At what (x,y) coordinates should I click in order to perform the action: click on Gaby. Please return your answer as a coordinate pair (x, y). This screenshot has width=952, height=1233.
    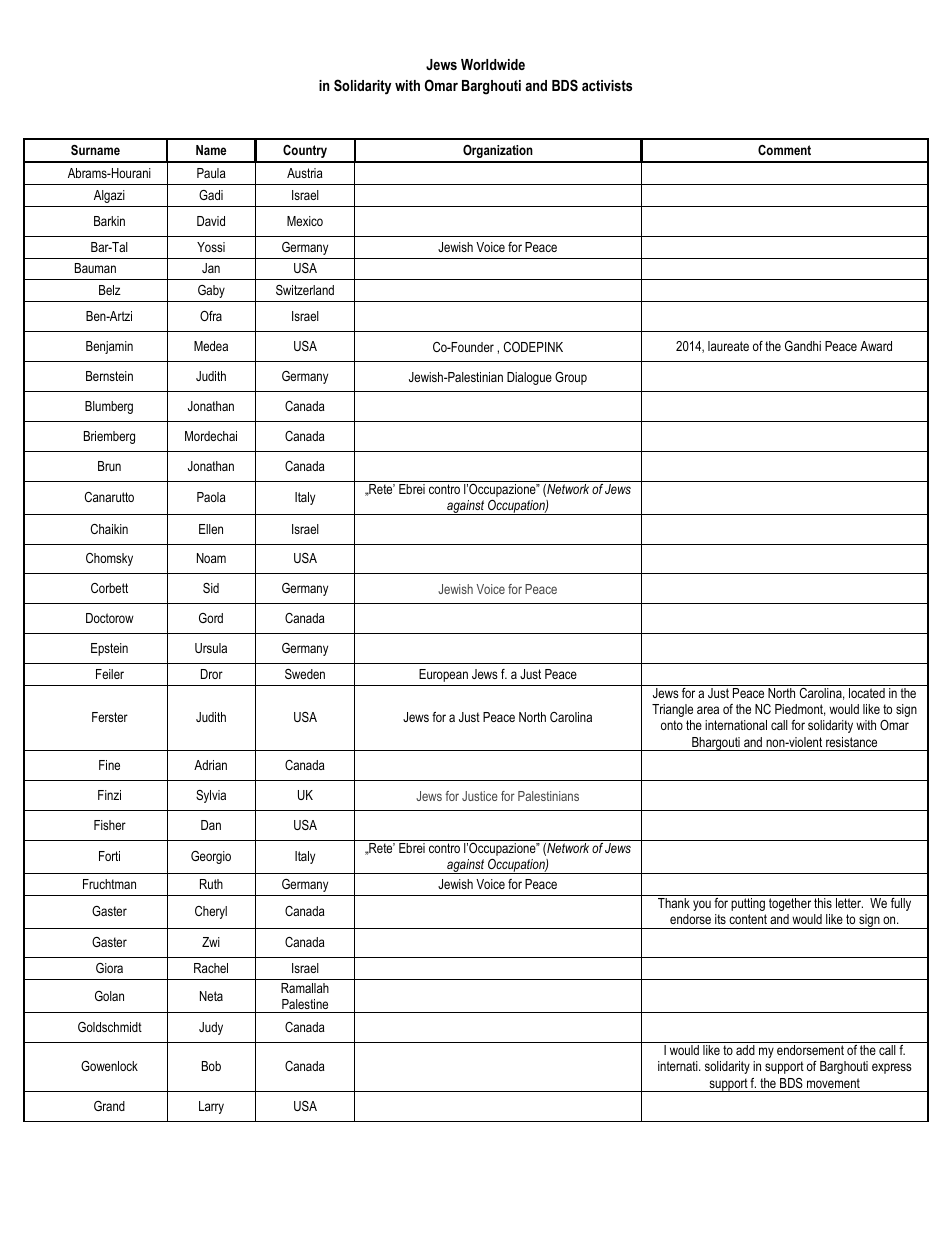
    Looking at the image, I should click on (211, 291).
